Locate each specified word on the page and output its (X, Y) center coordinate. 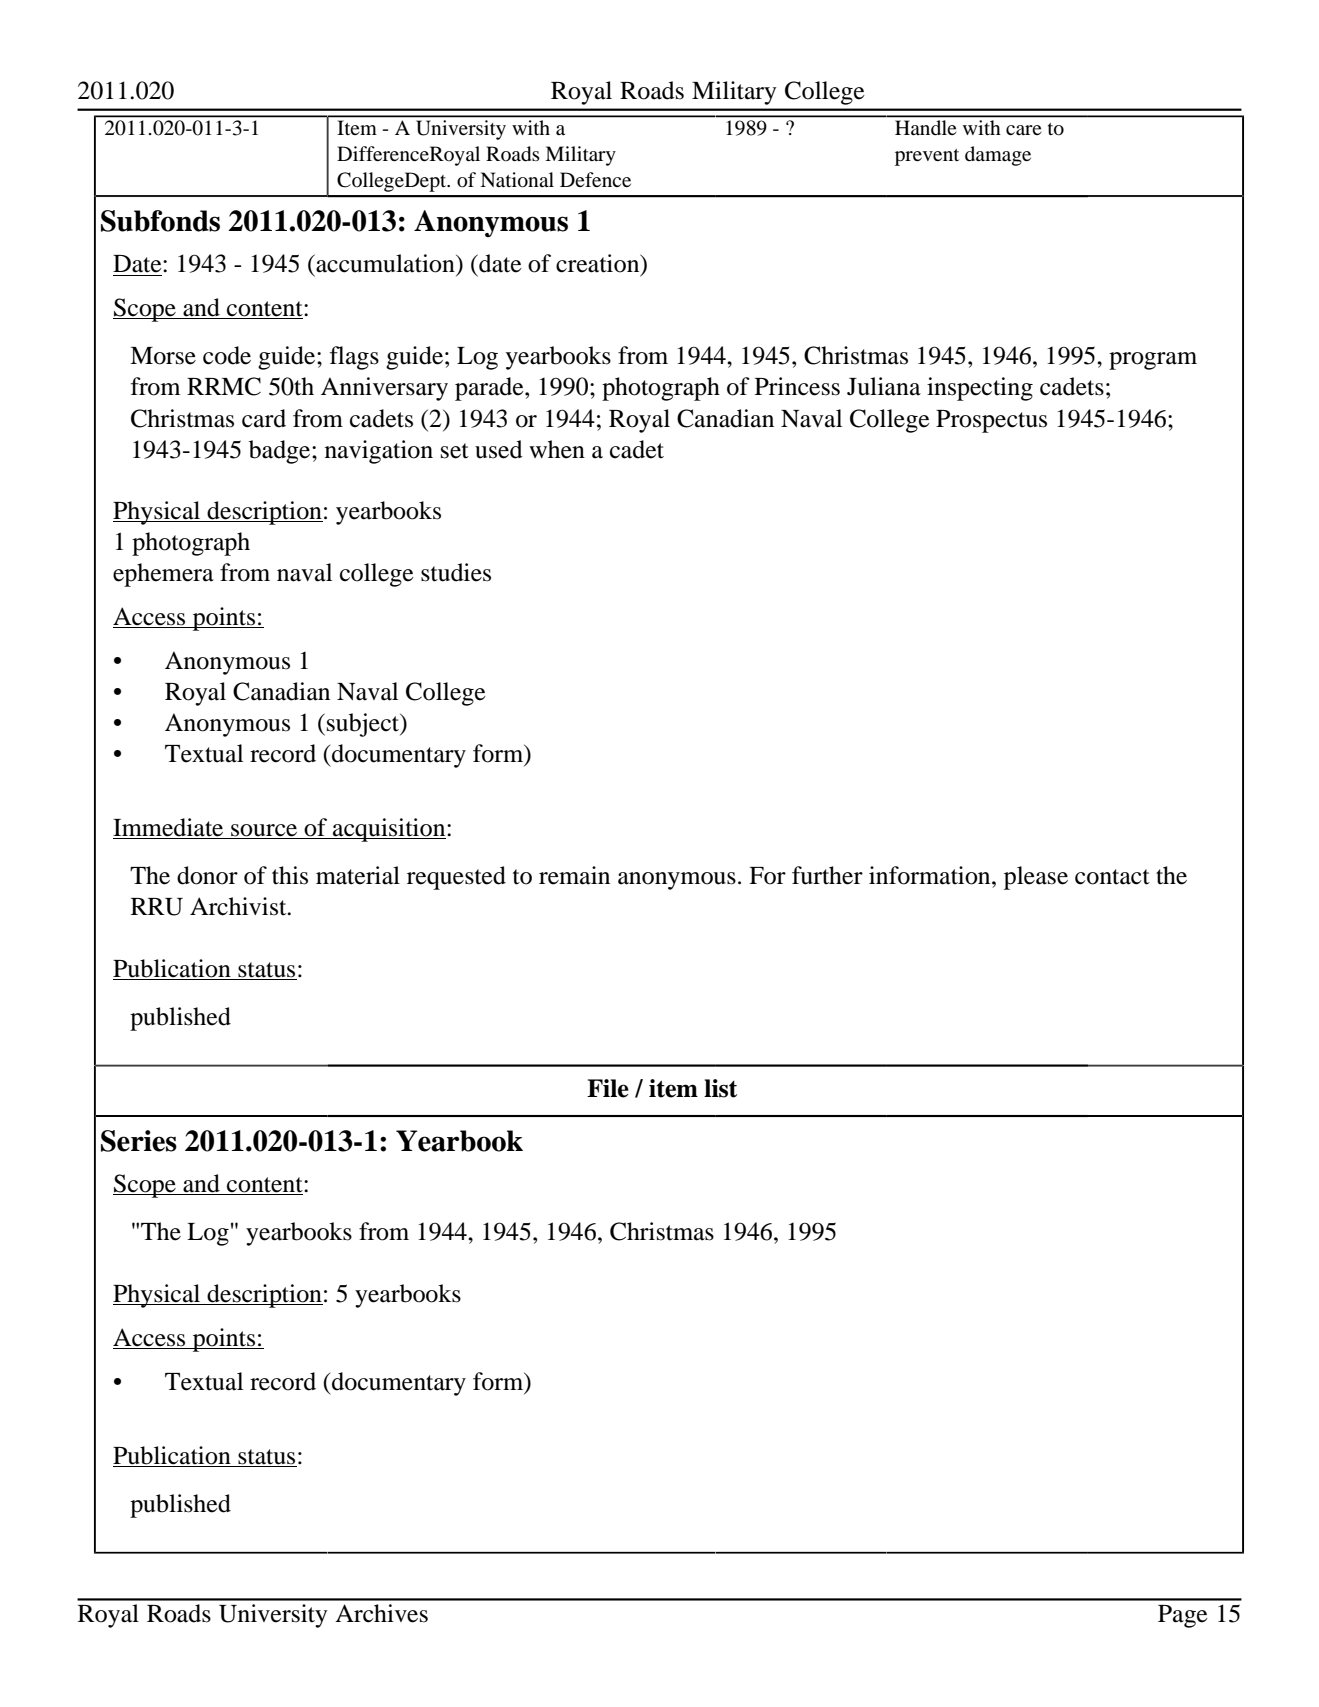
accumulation (385, 263)
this (290, 875)
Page (1183, 1616)
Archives (381, 1613)
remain (574, 875)
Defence (595, 179)
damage (998, 156)
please (1036, 878)
